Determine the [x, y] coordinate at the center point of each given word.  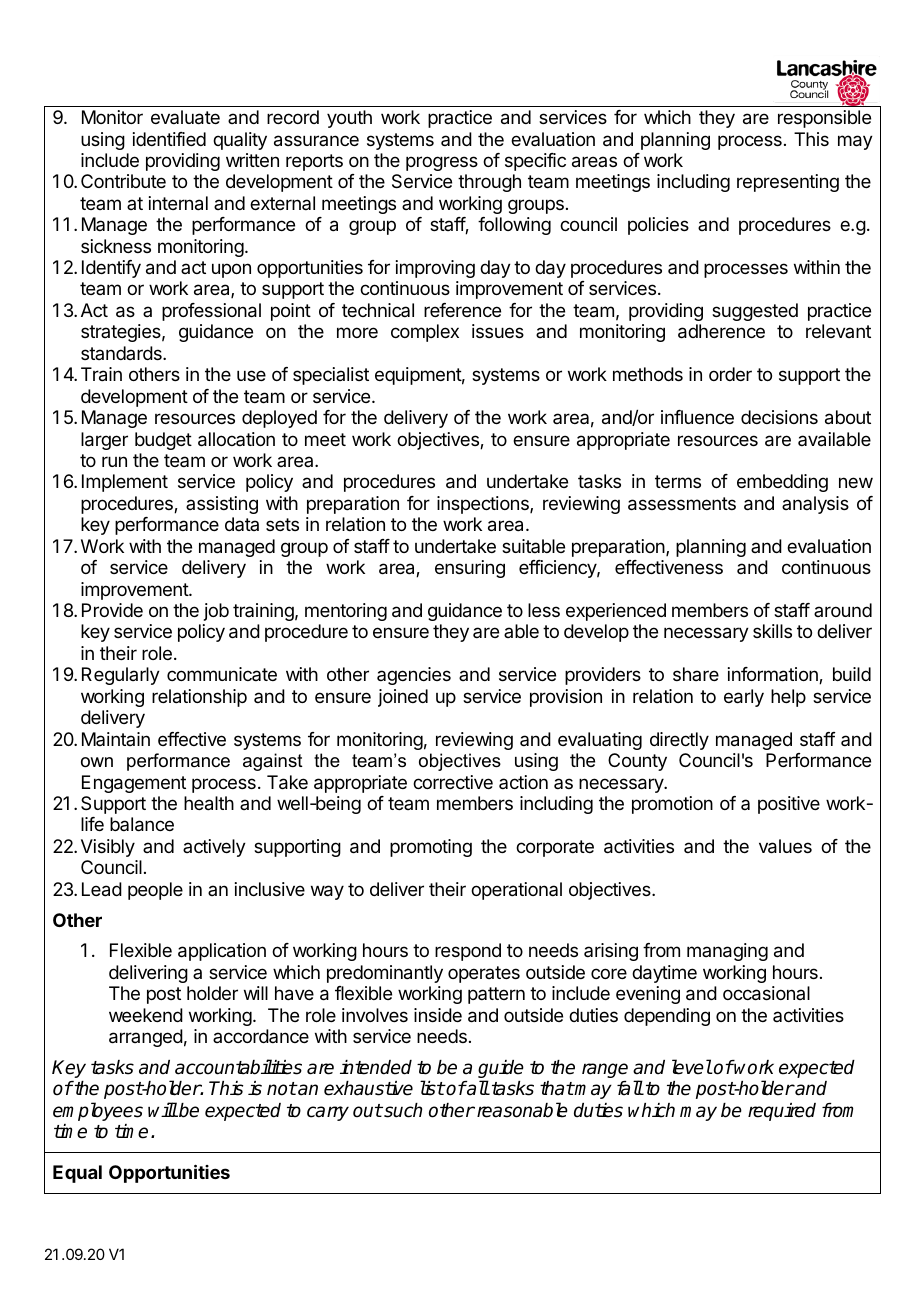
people [155, 891]
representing [788, 183]
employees [98, 1111]
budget [163, 441]
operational [516, 891]
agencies [414, 676]
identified [169, 139]
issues [498, 331]
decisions [779, 417]
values [785, 846]
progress [442, 163]
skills [772, 631]
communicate [222, 674]
